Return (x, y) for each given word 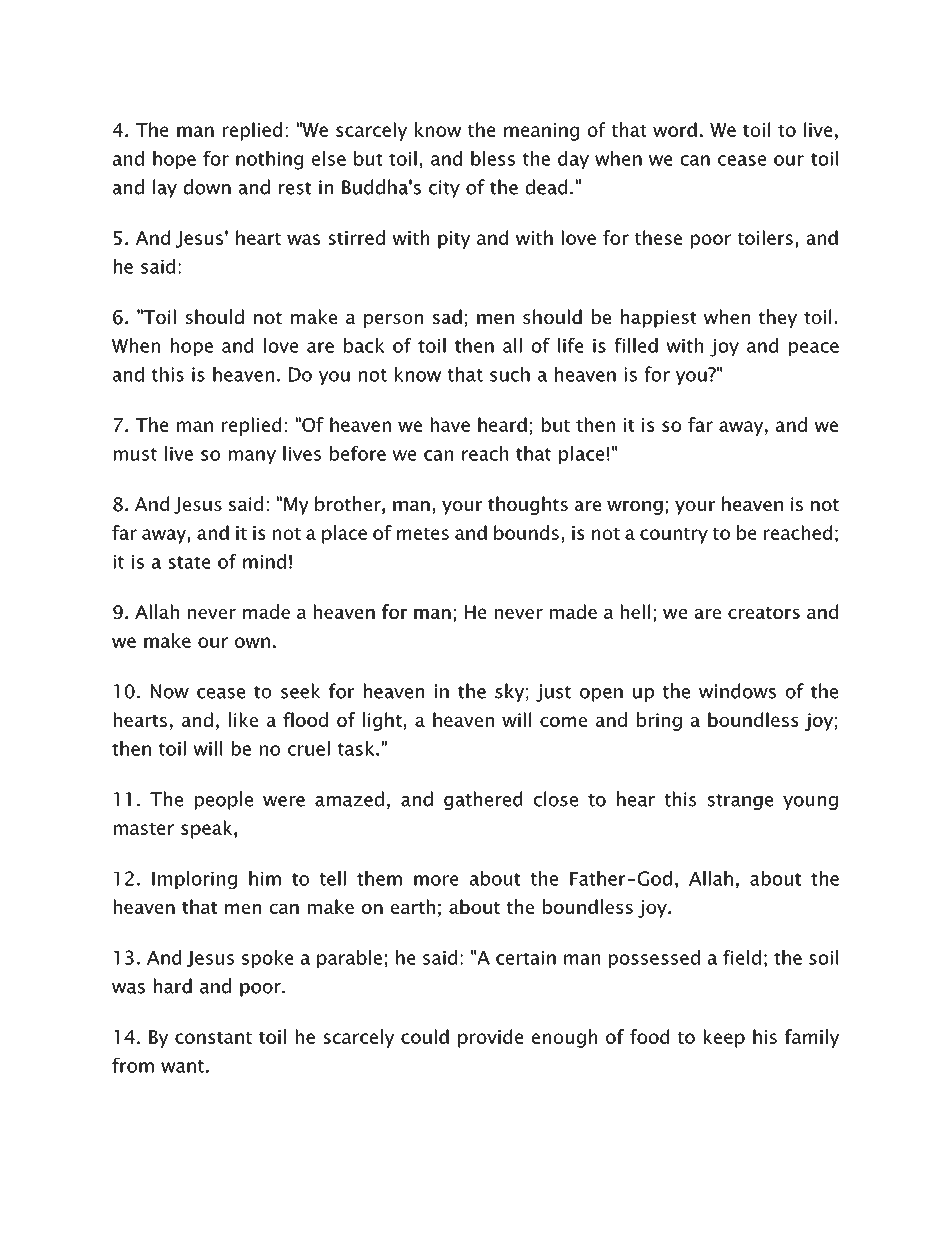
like (243, 719)
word (675, 129)
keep (724, 1038)
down (207, 187)
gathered (483, 800)
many (252, 457)
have (450, 424)
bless (493, 158)
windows (737, 691)
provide (490, 1038)
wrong (635, 508)
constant (213, 1038)
